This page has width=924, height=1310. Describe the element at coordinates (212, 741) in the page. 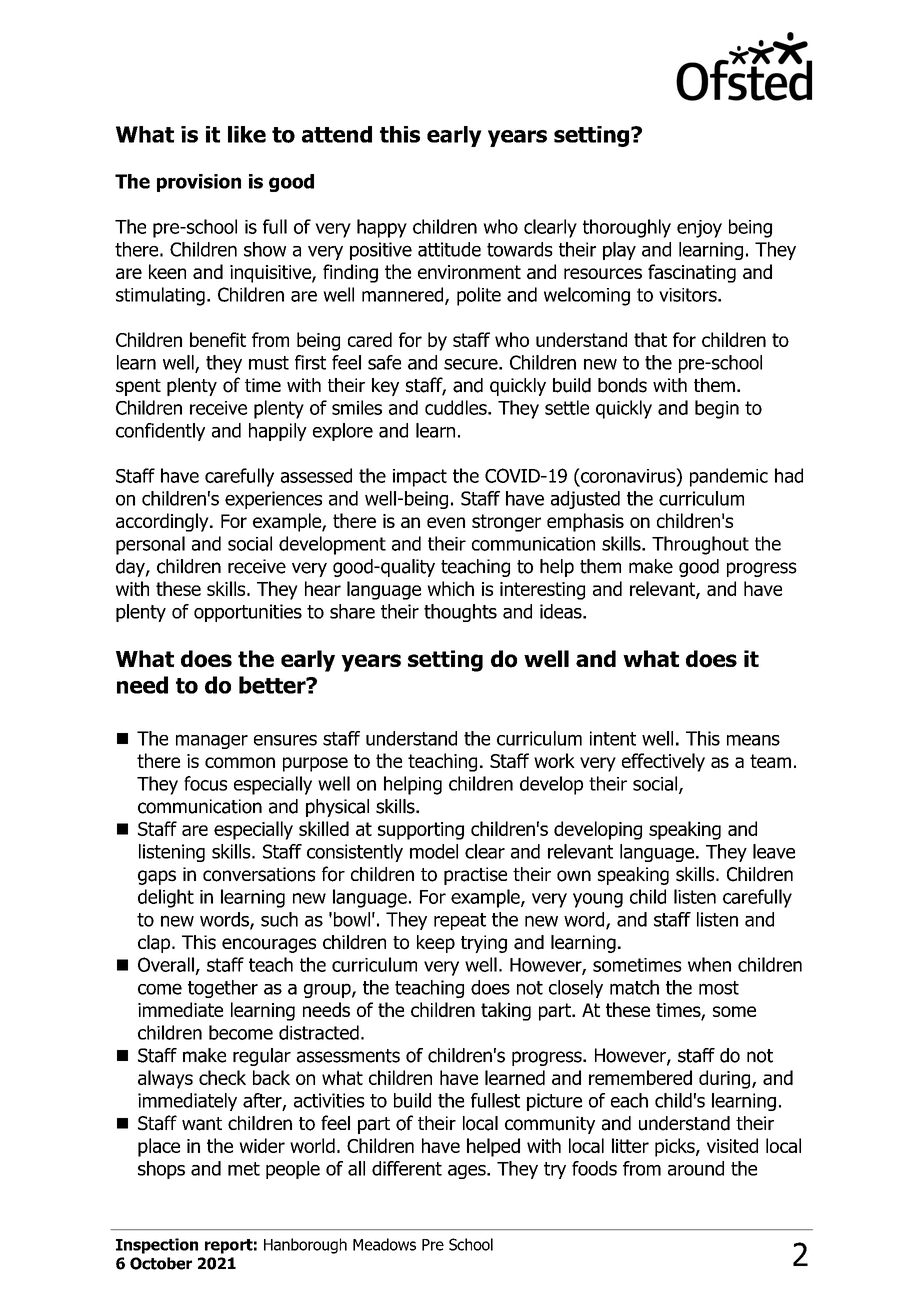

I see `manager` at that location.
